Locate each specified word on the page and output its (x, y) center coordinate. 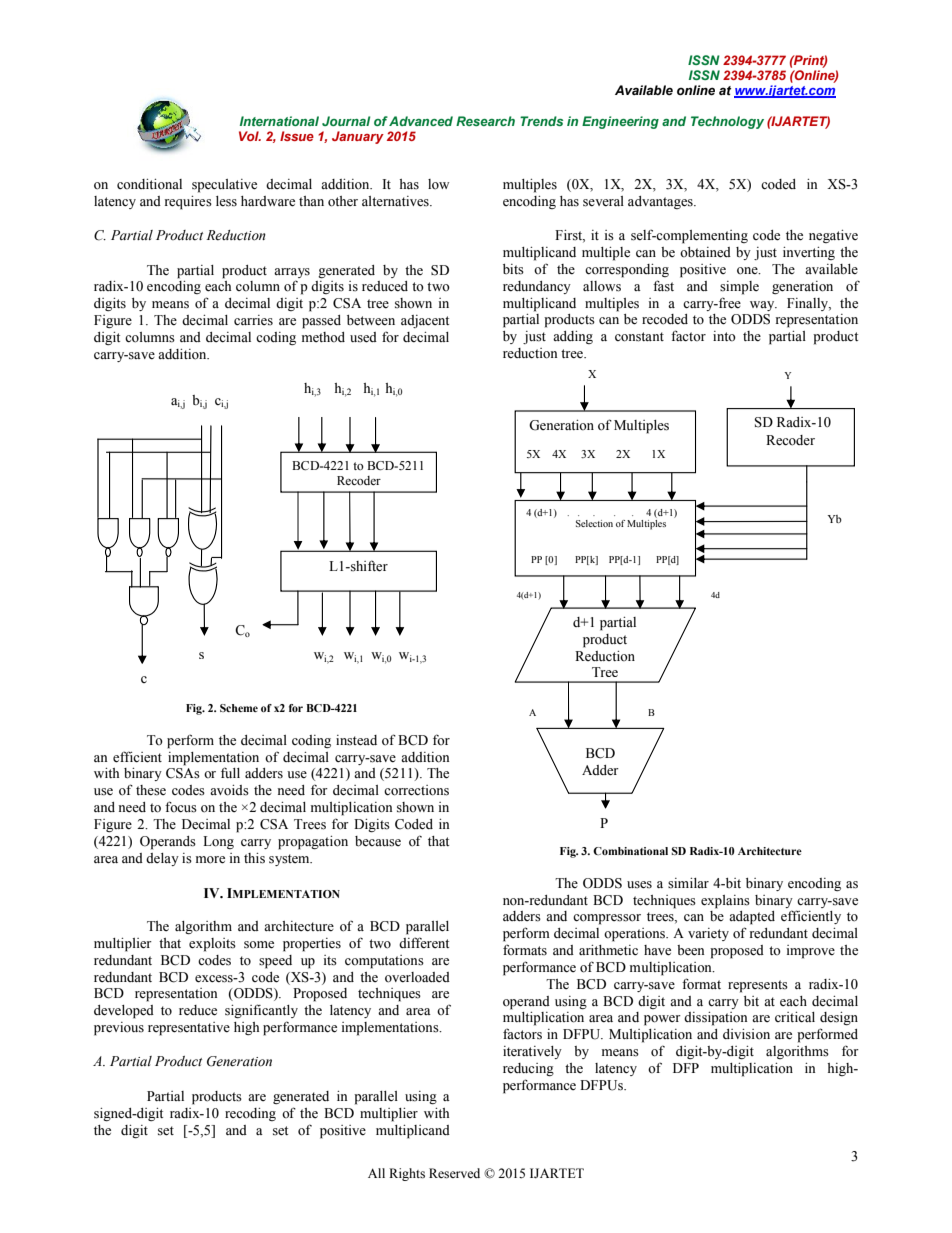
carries (253, 320)
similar (688, 883)
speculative (224, 186)
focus (181, 807)
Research (485, 121)
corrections (416, 790)
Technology (727, 122)
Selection (594, 523)
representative (189, 1029)
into (724, 336)
